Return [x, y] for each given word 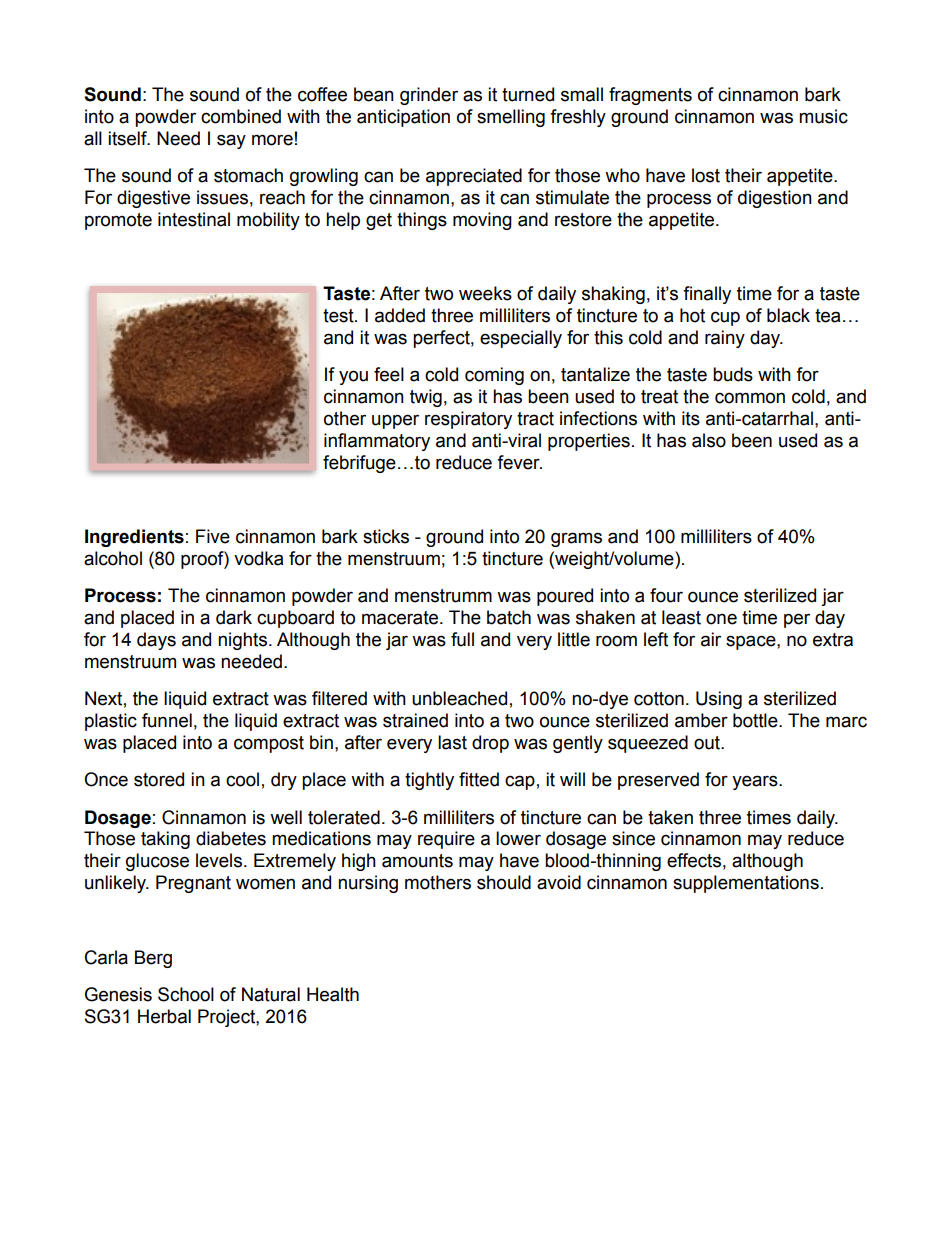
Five [213, 536]
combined [241, 116]
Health [333, 994]
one [721, 619]
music [823, 116]
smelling [511, 118]
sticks [386, 536]
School [186, 994]
